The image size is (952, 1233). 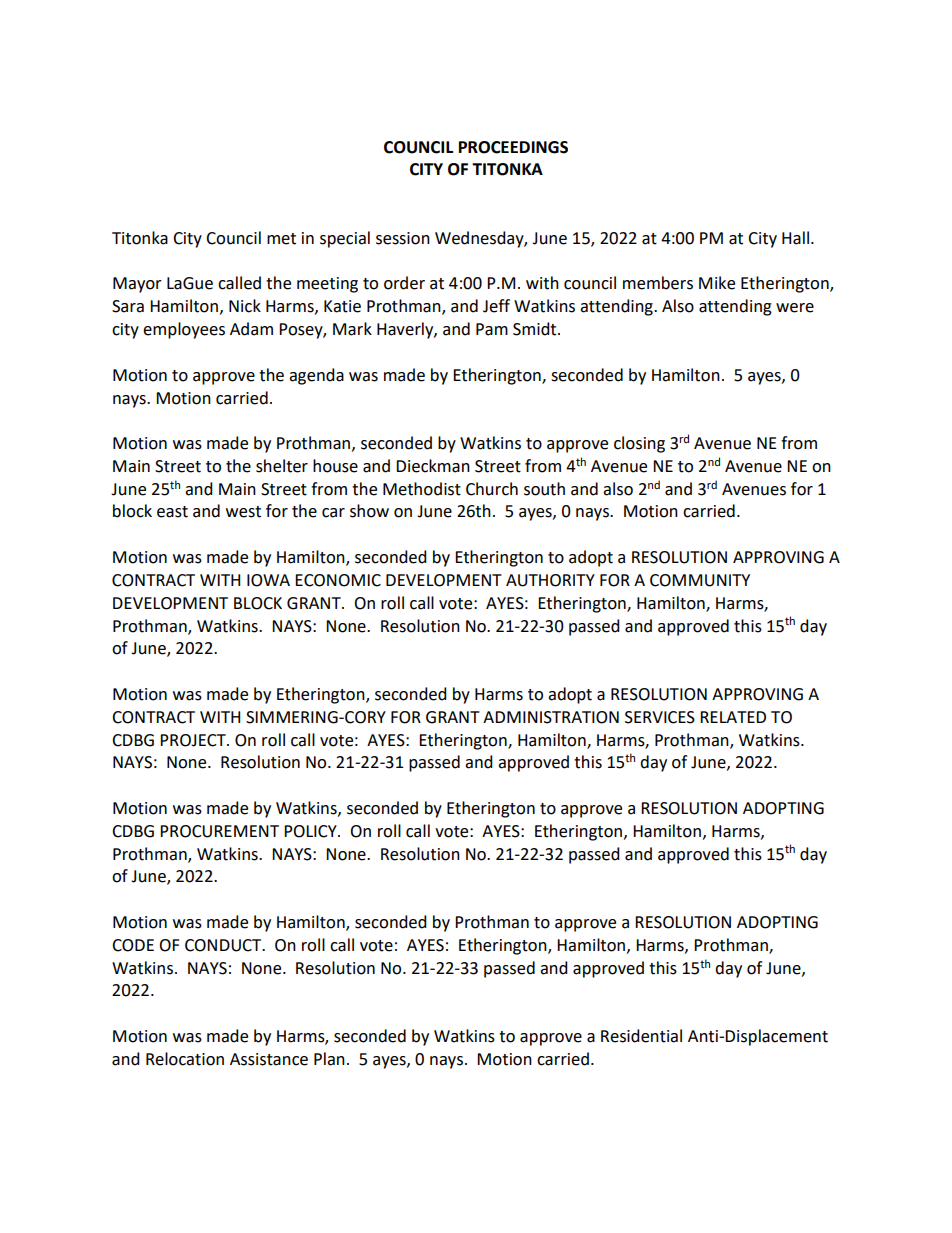 I want to click on Plan, so click(x=329, y=1059).
